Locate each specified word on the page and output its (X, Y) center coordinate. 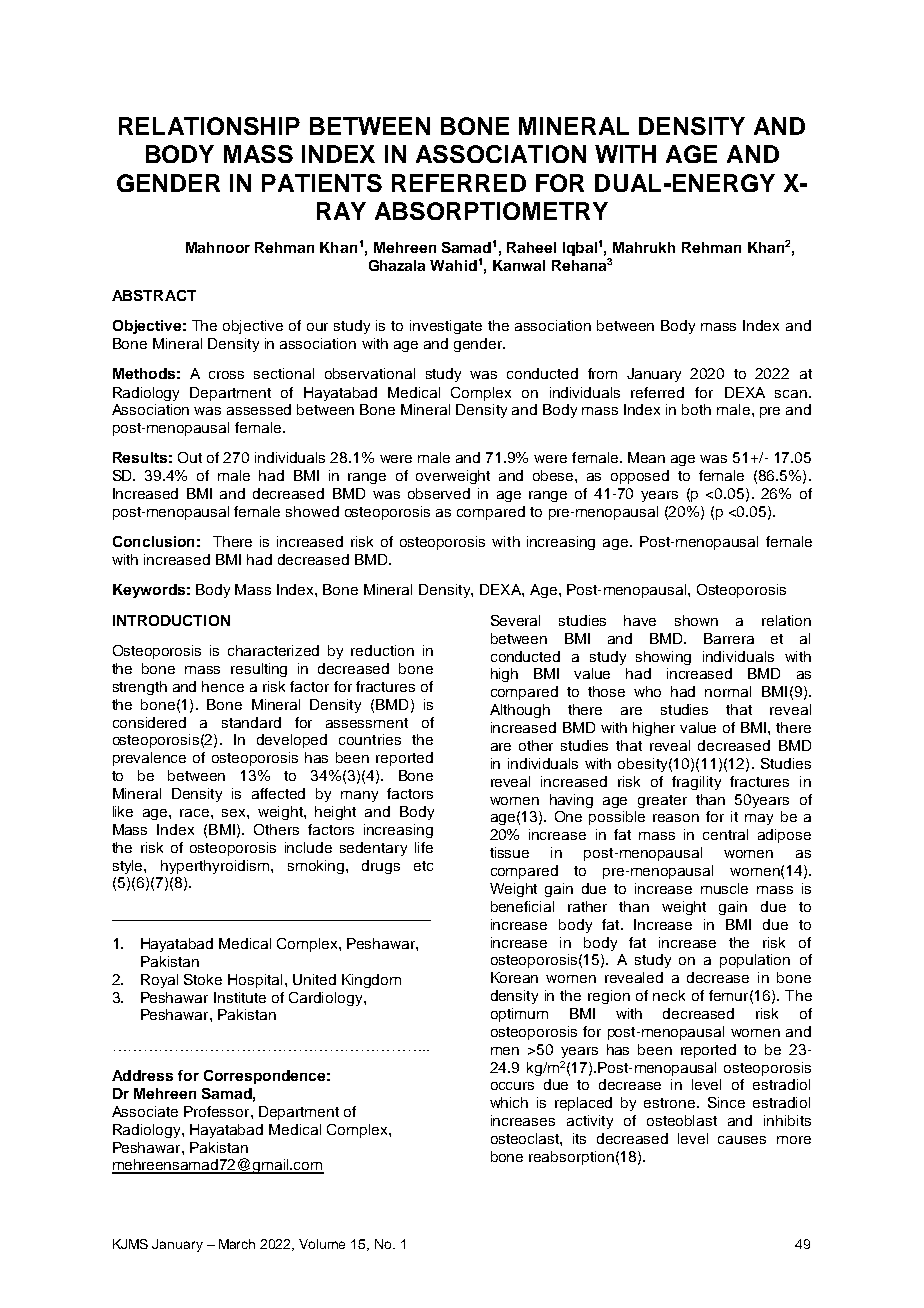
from (602, 373)
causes (742, 1140)
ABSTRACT (154, 295)
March (237, 1244)
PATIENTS (322, 183)
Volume (322, 1244)
